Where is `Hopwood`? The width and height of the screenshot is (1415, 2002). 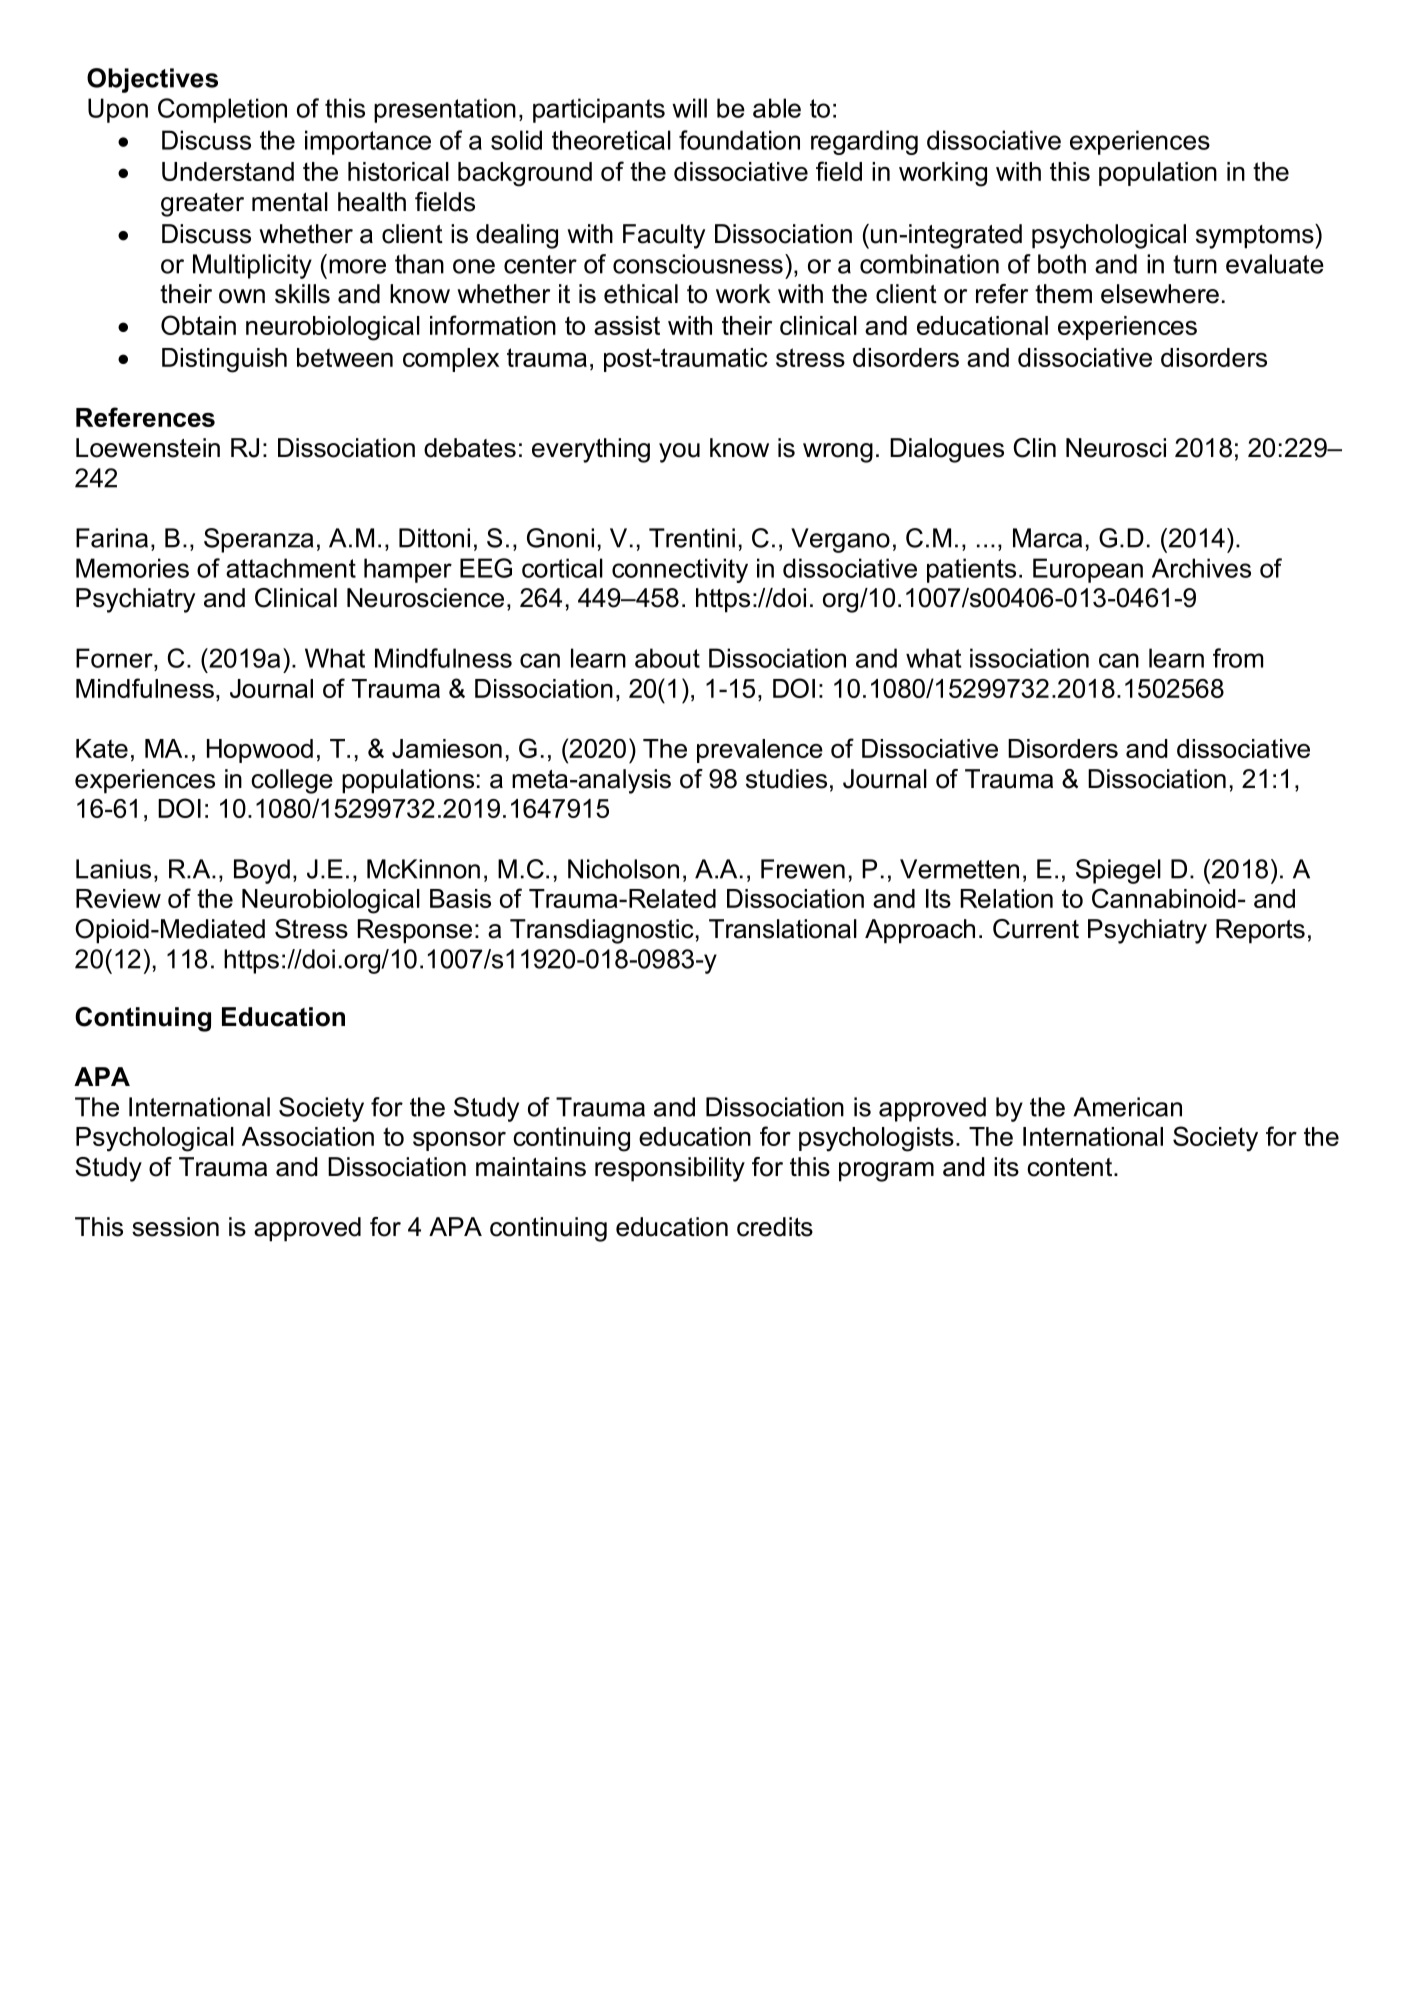
Hopwood is located at coordinates (260, 751).
